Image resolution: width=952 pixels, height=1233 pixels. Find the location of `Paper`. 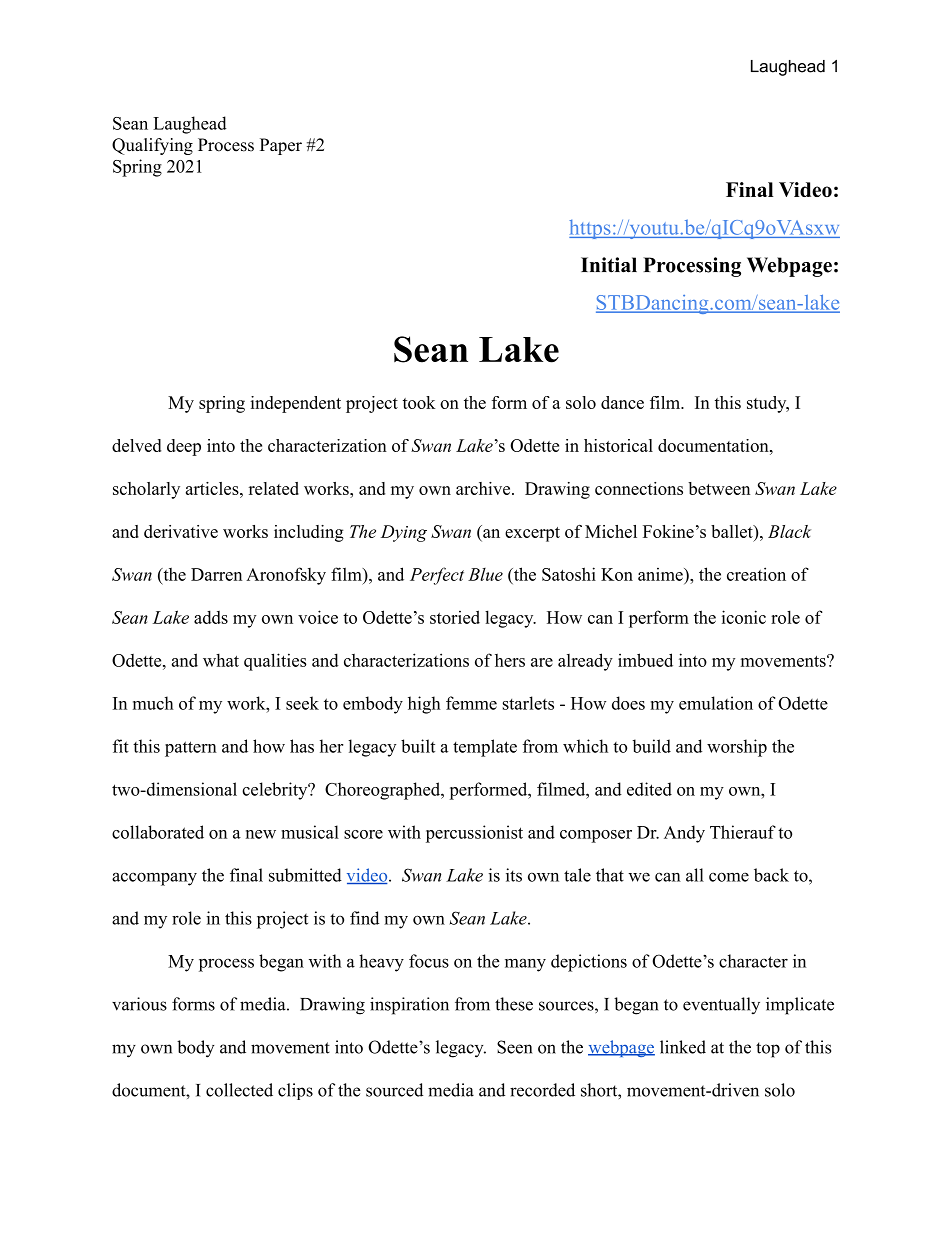

Paper is located at coordinates (281, 146).
